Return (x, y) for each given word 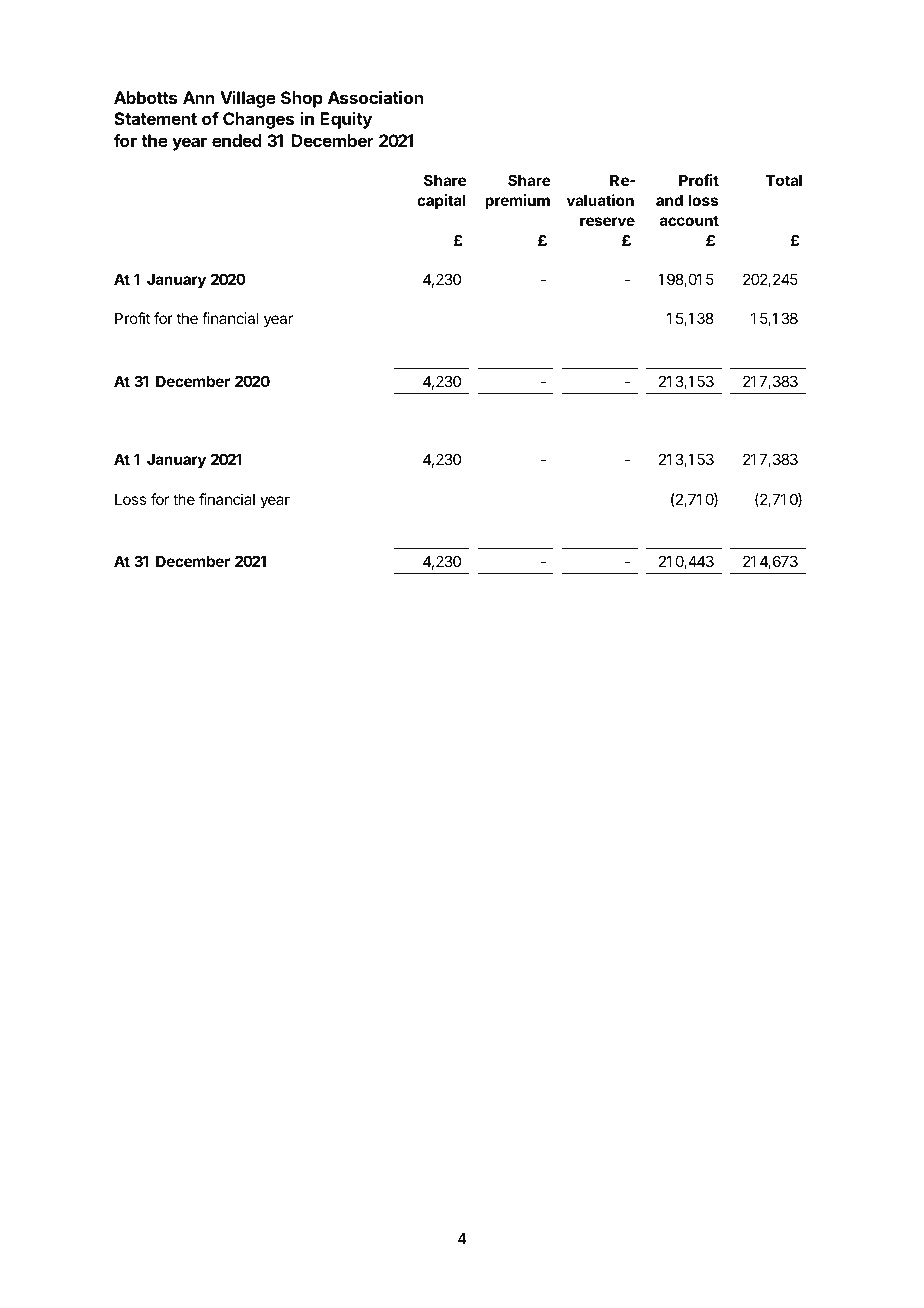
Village (248, 99)
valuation (600, 200)
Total (784, 180)
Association (375, 97)
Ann (199, 97)
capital (441, 201)
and (669, 200)
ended (237, 140)
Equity (346, 120)
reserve (607, 221)
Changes (258, 120)
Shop (302, 99)
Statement (155, 118)
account (689, 220)
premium (517, 201)
